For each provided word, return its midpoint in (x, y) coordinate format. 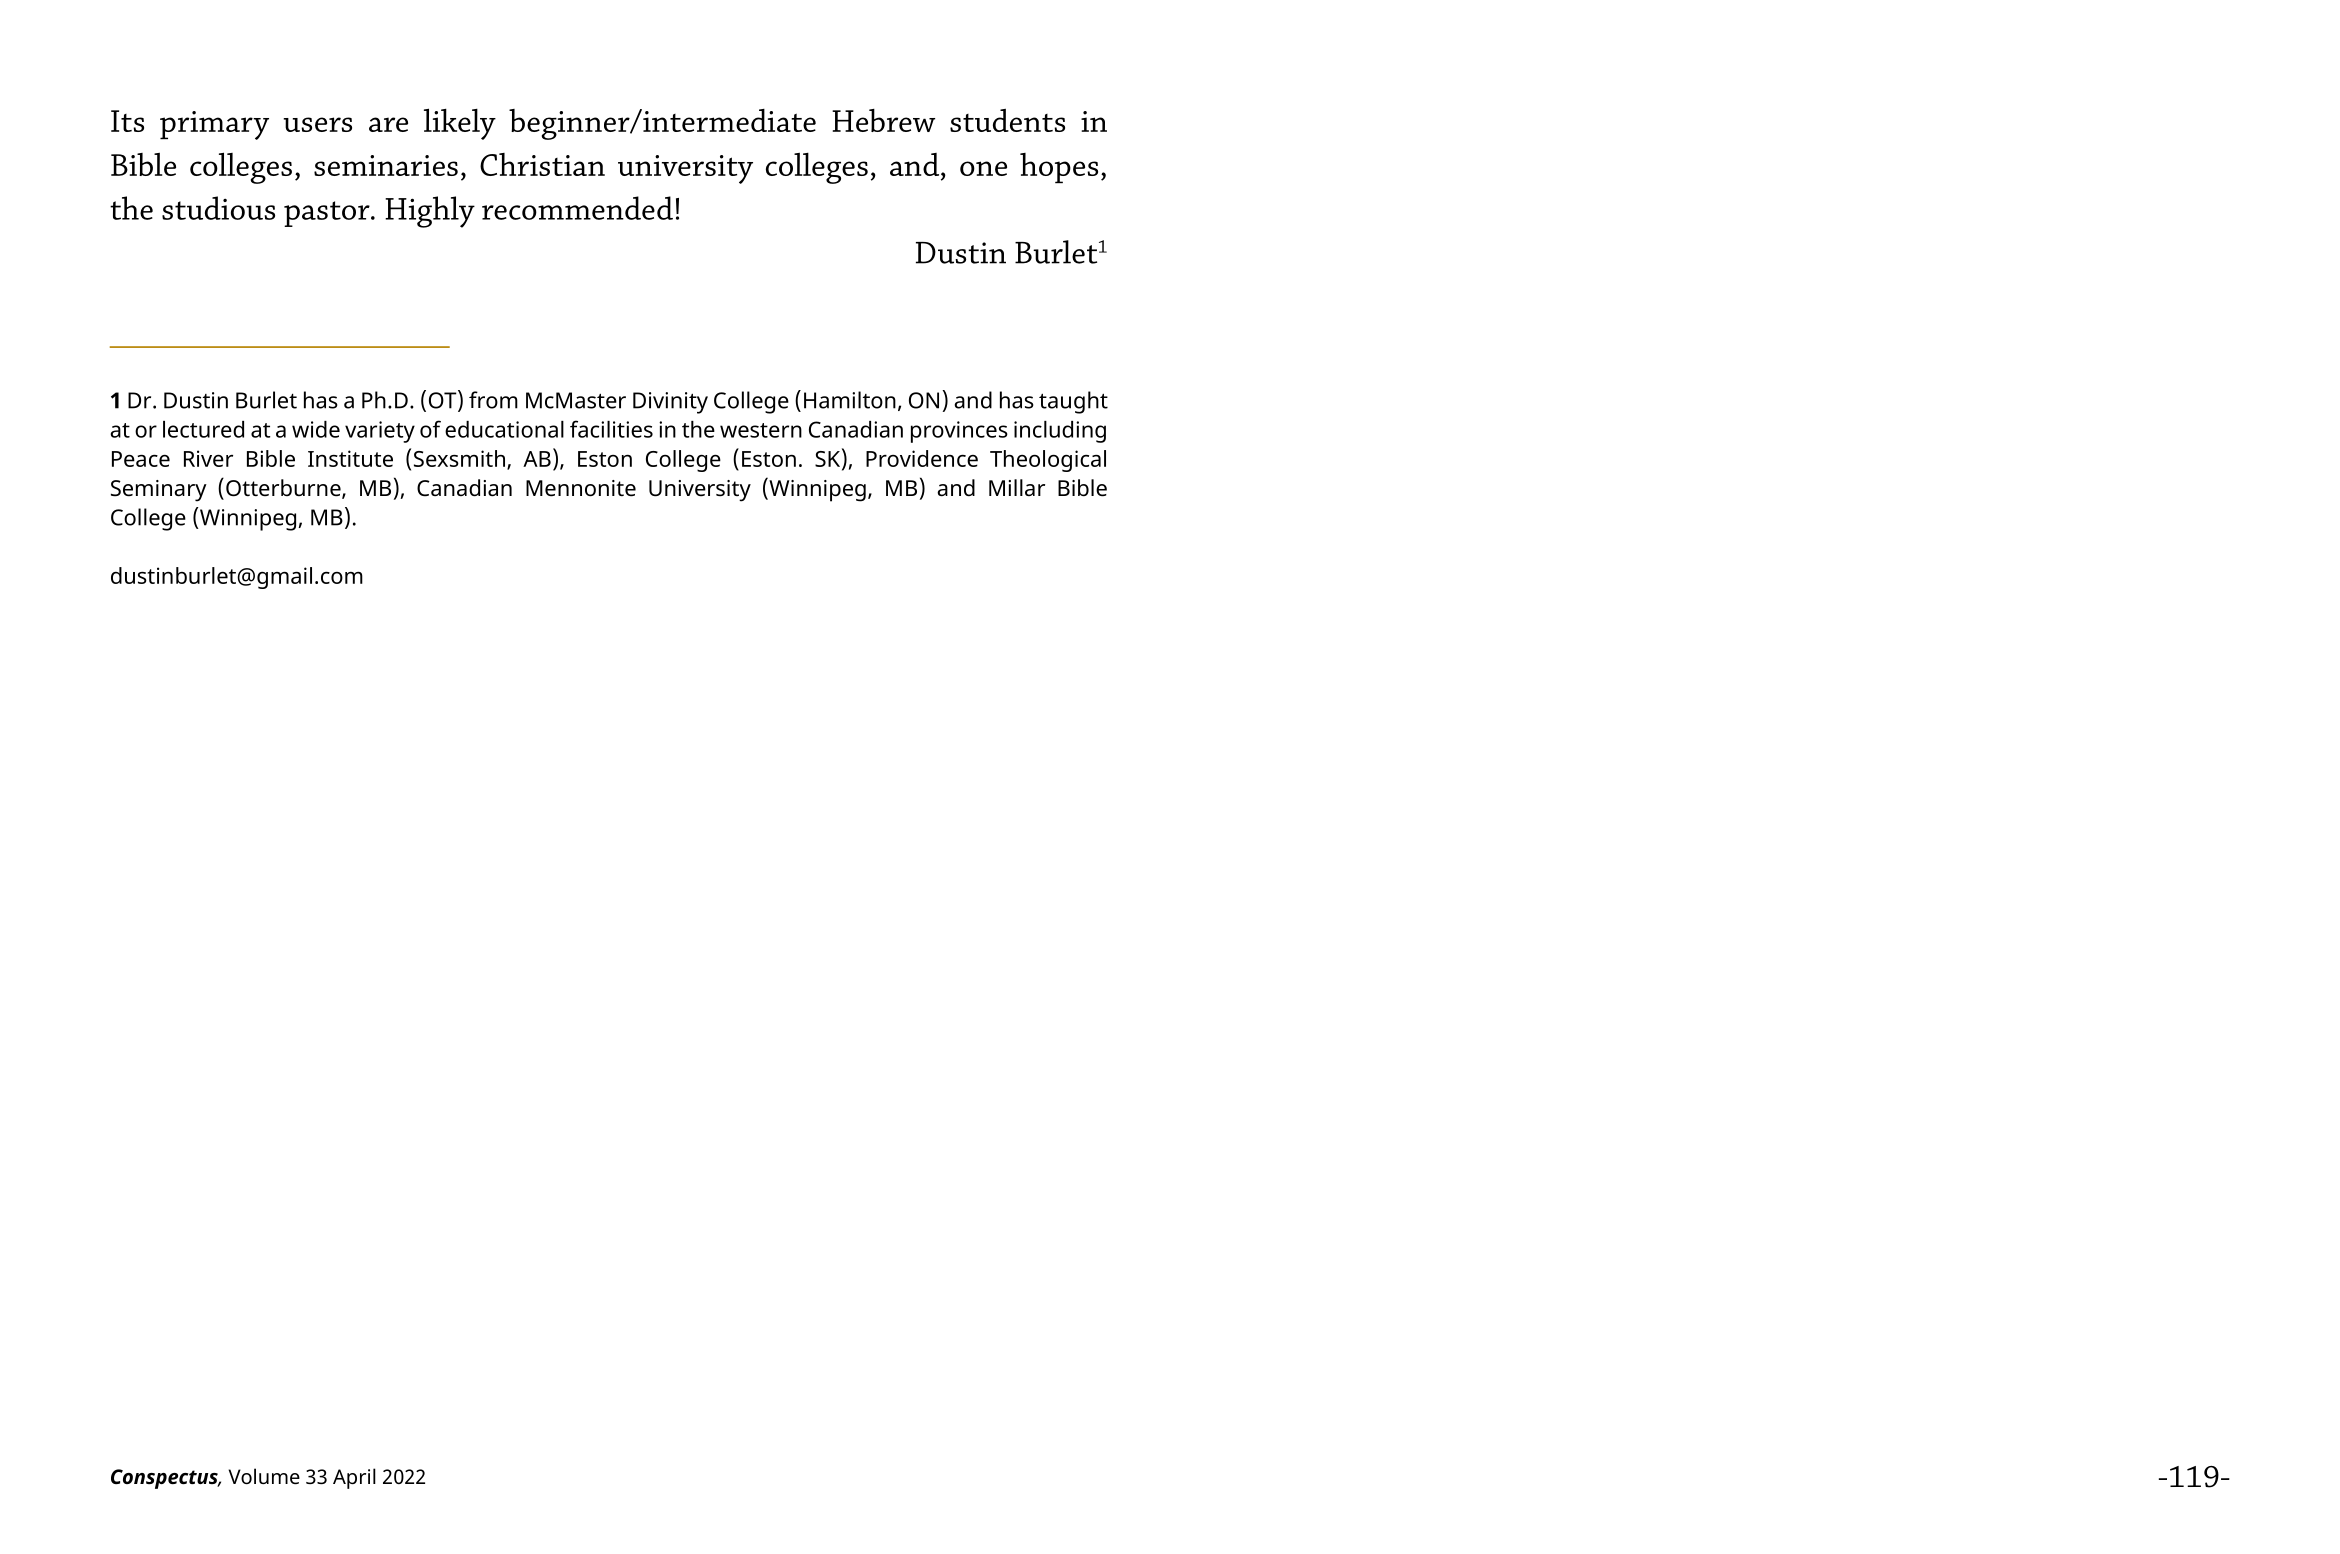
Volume (264, 1476)
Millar (1017, 487)
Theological (1048, 461)
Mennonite (581, 488)
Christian (542, 164)
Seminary (159, 491)
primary (214, 125)
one (983, 168)
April (354, 1478)
